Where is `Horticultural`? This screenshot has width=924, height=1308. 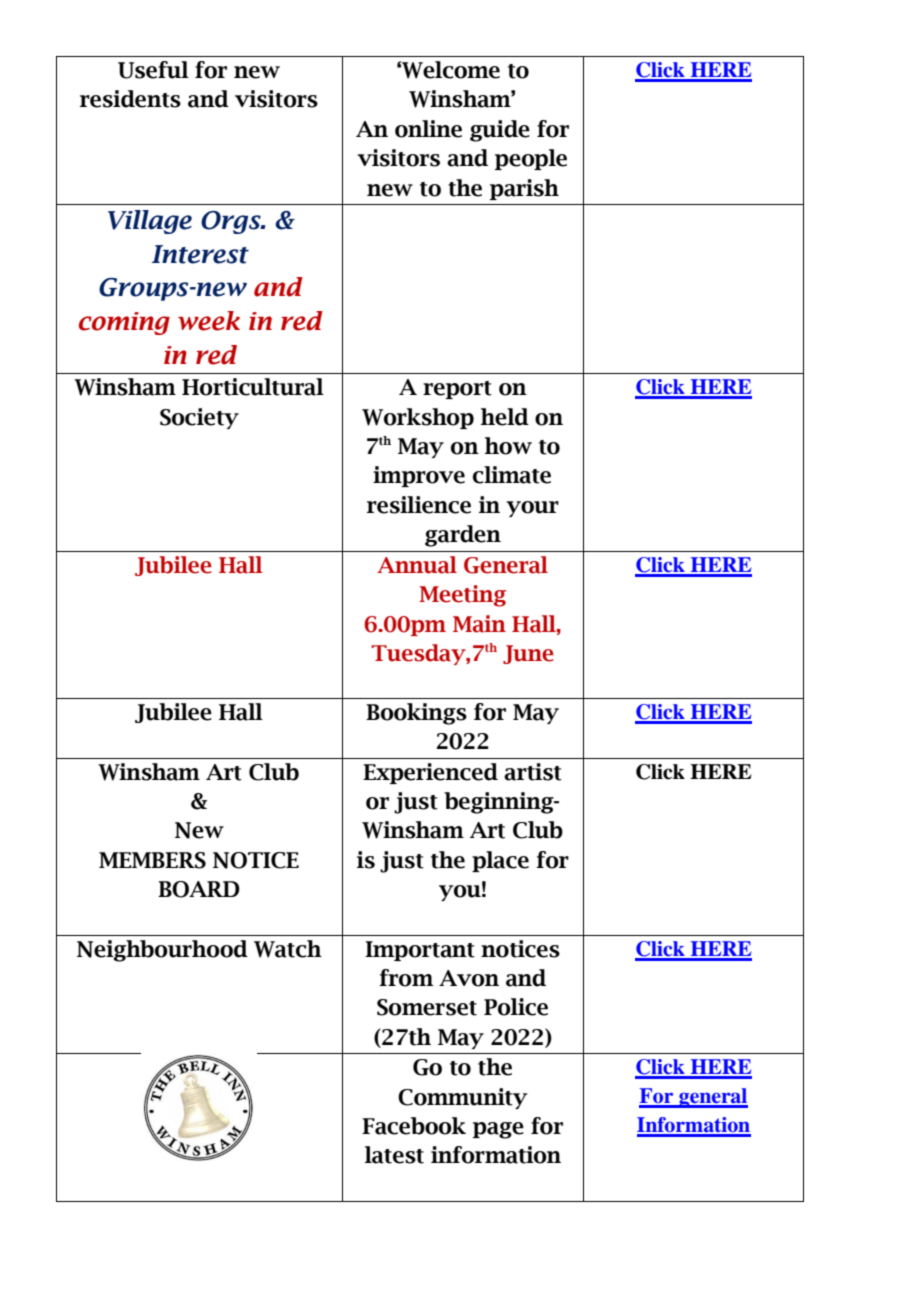 Horticultural is located at coordinates (253, 387).
